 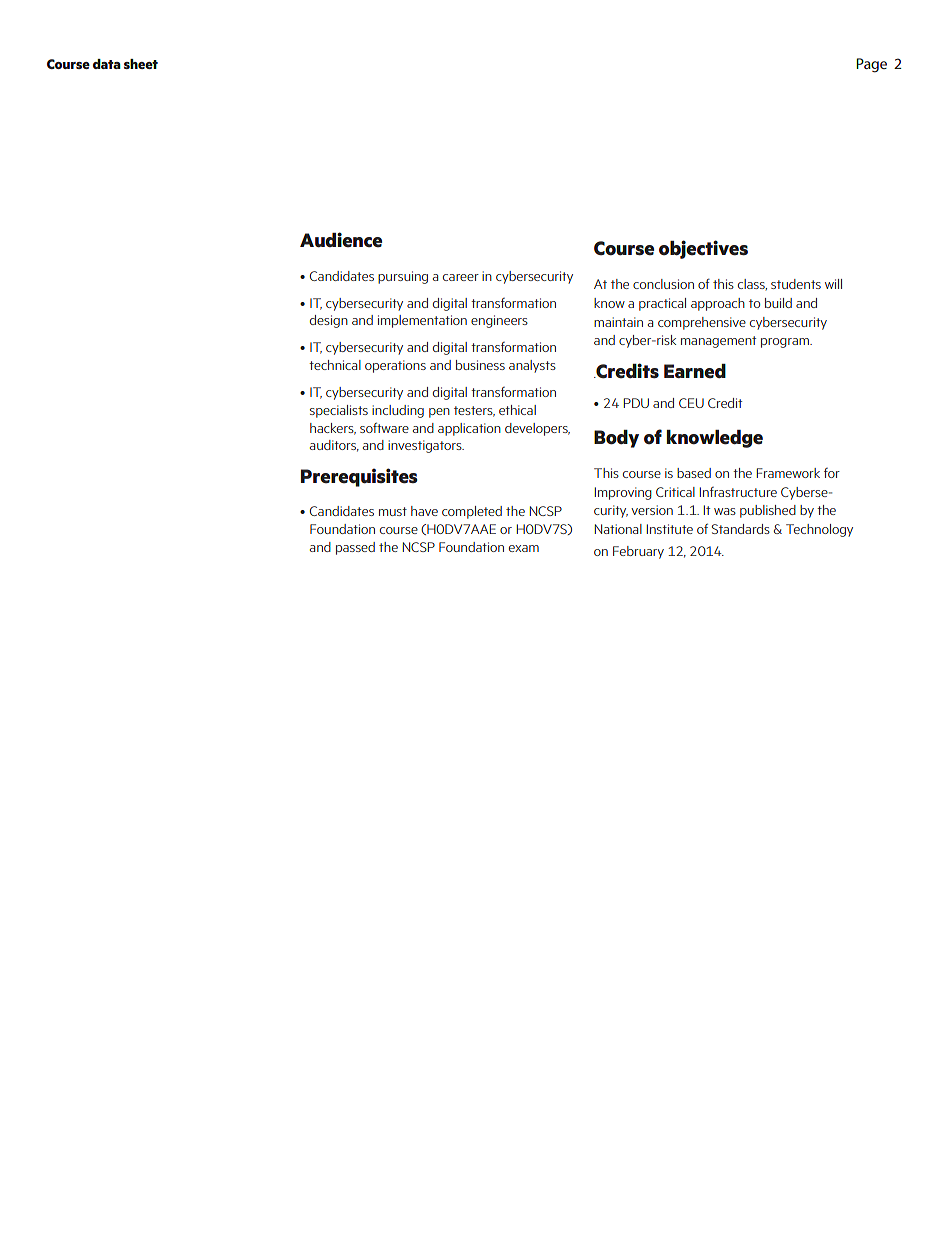 I want to click on exam, so click(x=524, y=548).
